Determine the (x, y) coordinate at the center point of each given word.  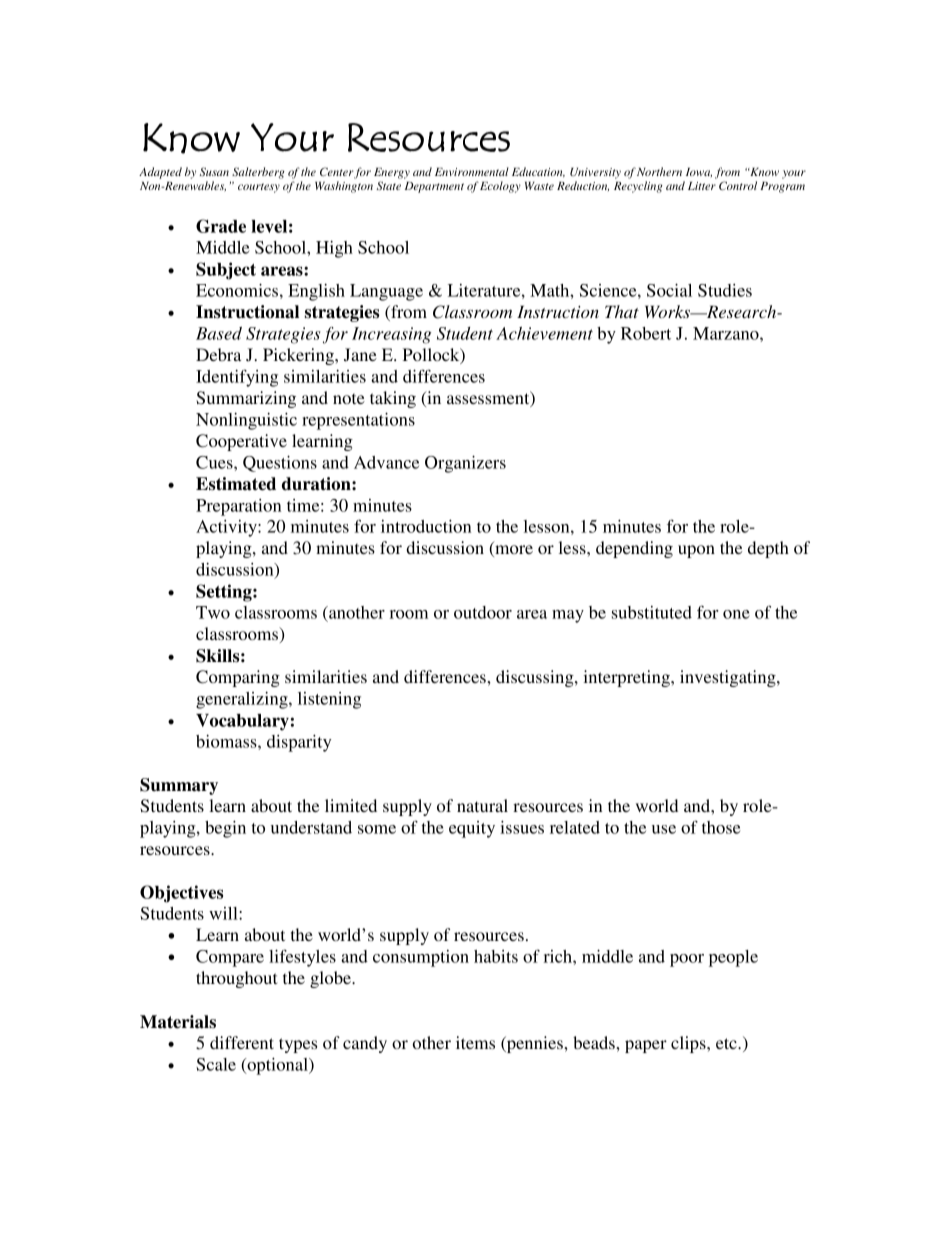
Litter (702, 186)
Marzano (727, 333)
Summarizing (246, 399)
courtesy (259, 188)
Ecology (500, 187)
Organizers (465, 464)
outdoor (483, 612)
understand (311, 827)
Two (213, 612)
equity (472, 829)
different (242, 1042)
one (736, 614)
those (721, 827)
